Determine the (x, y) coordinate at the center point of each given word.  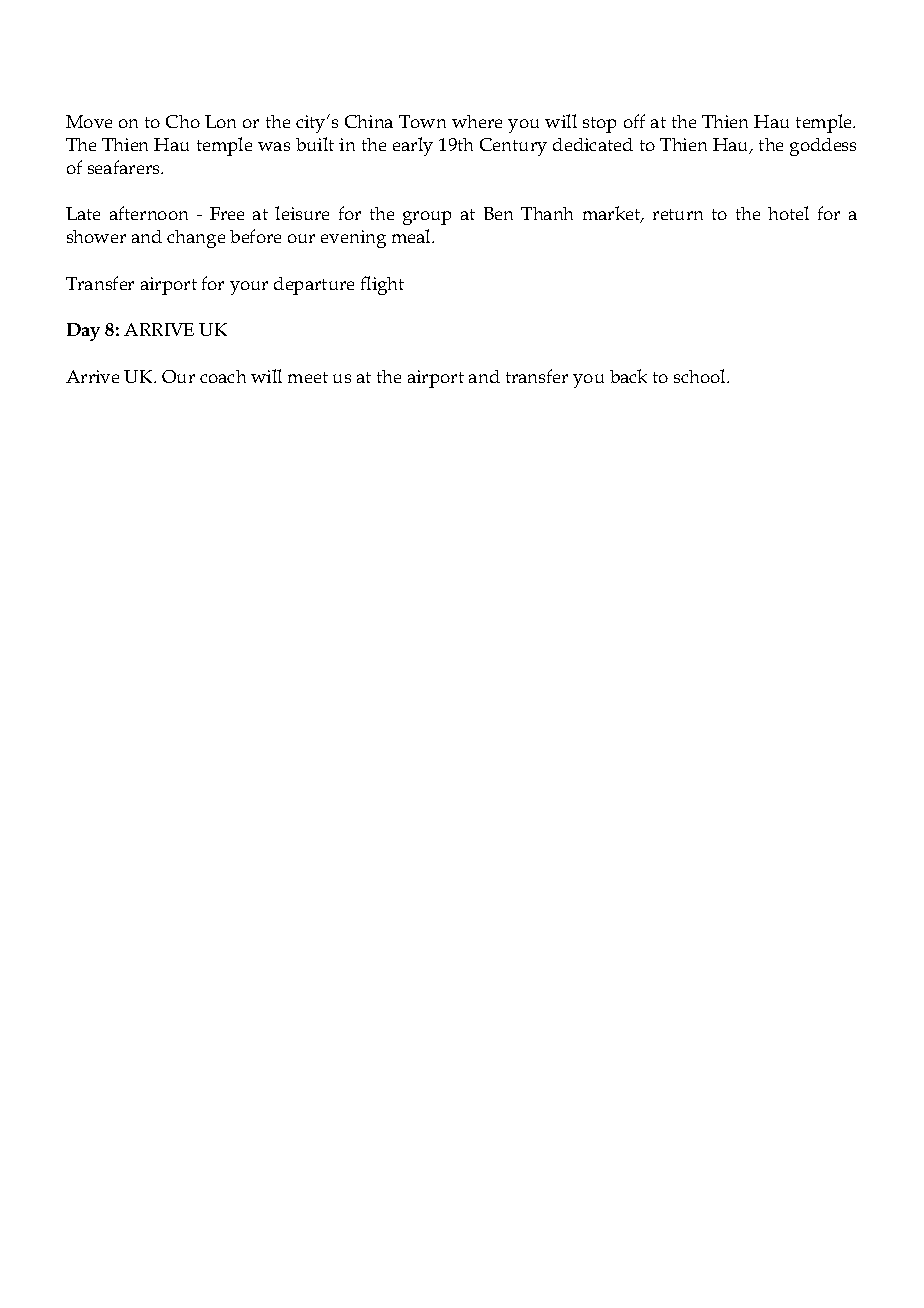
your (249, 288)
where (477, 121)
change (196, 239)
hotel (788, 213)
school (701, 376)
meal (412, 236)
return (678, 214)
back (628, 376)
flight (382, 285)
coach (223, 376)
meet (308, 377)
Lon (220, 121)
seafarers (125, 167)
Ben (498, 213)
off (634, 121)
